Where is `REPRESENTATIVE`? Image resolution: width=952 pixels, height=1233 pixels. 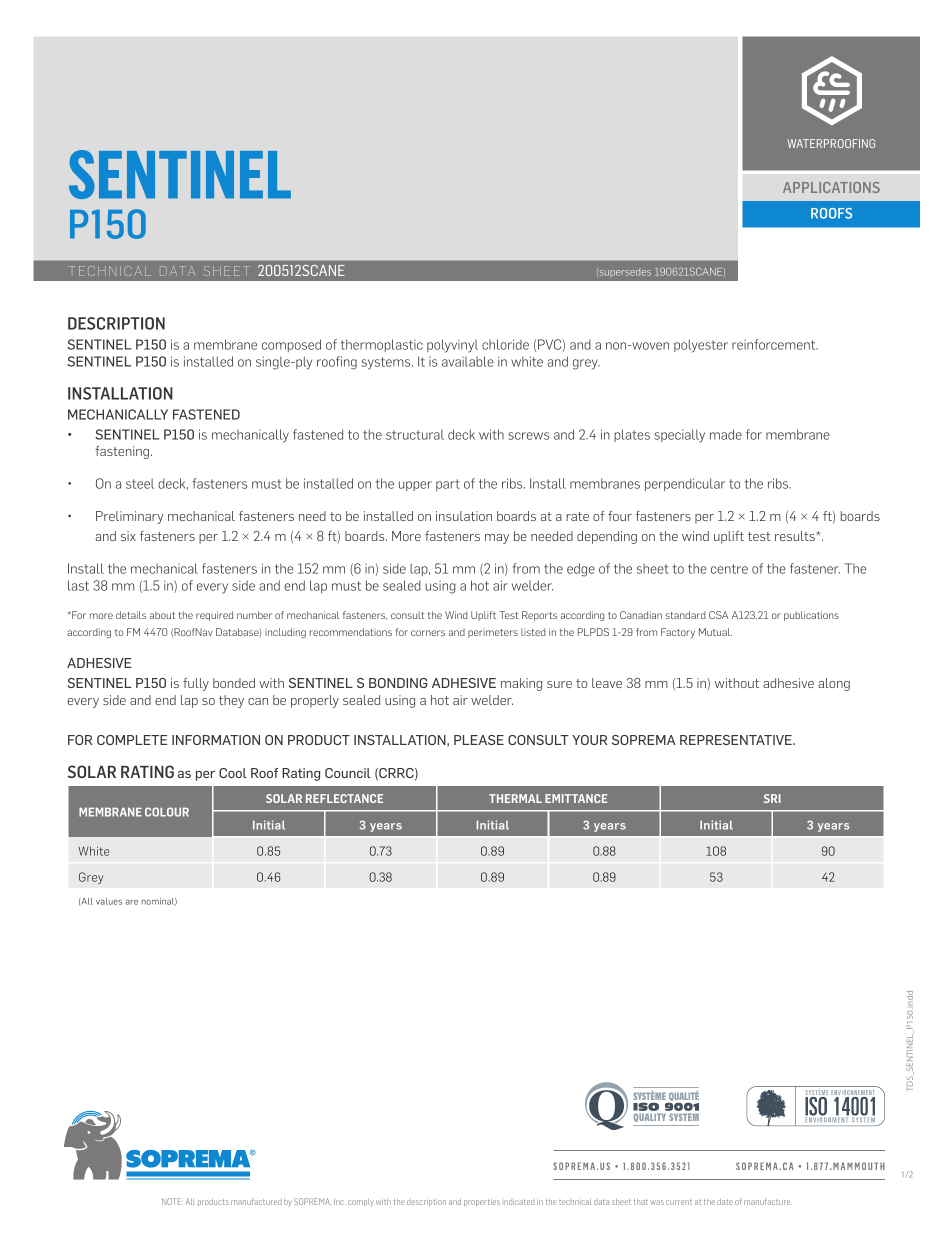 REPRESENTATIVE is located at coordinates (737, 740).
